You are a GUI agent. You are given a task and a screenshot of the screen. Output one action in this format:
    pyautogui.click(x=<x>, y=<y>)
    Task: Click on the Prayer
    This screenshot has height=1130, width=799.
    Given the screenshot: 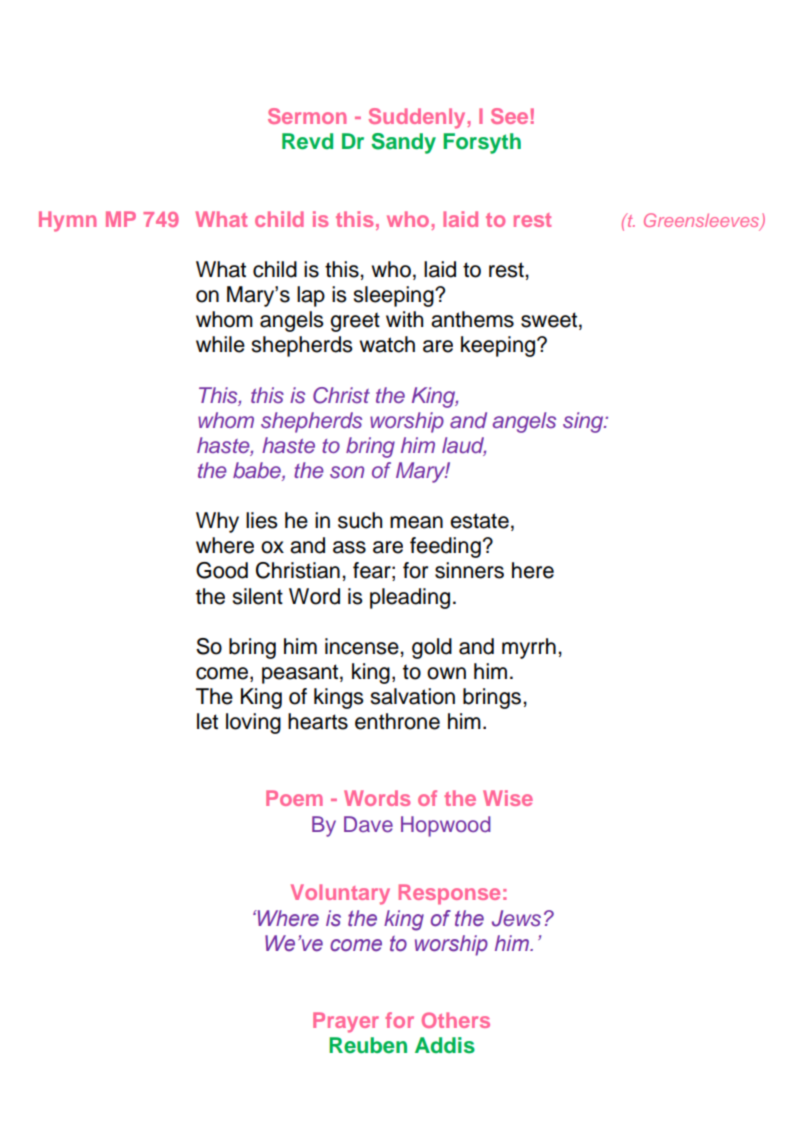 What is the action you would take?
    pyautogui.click(x=346, y=1022)
